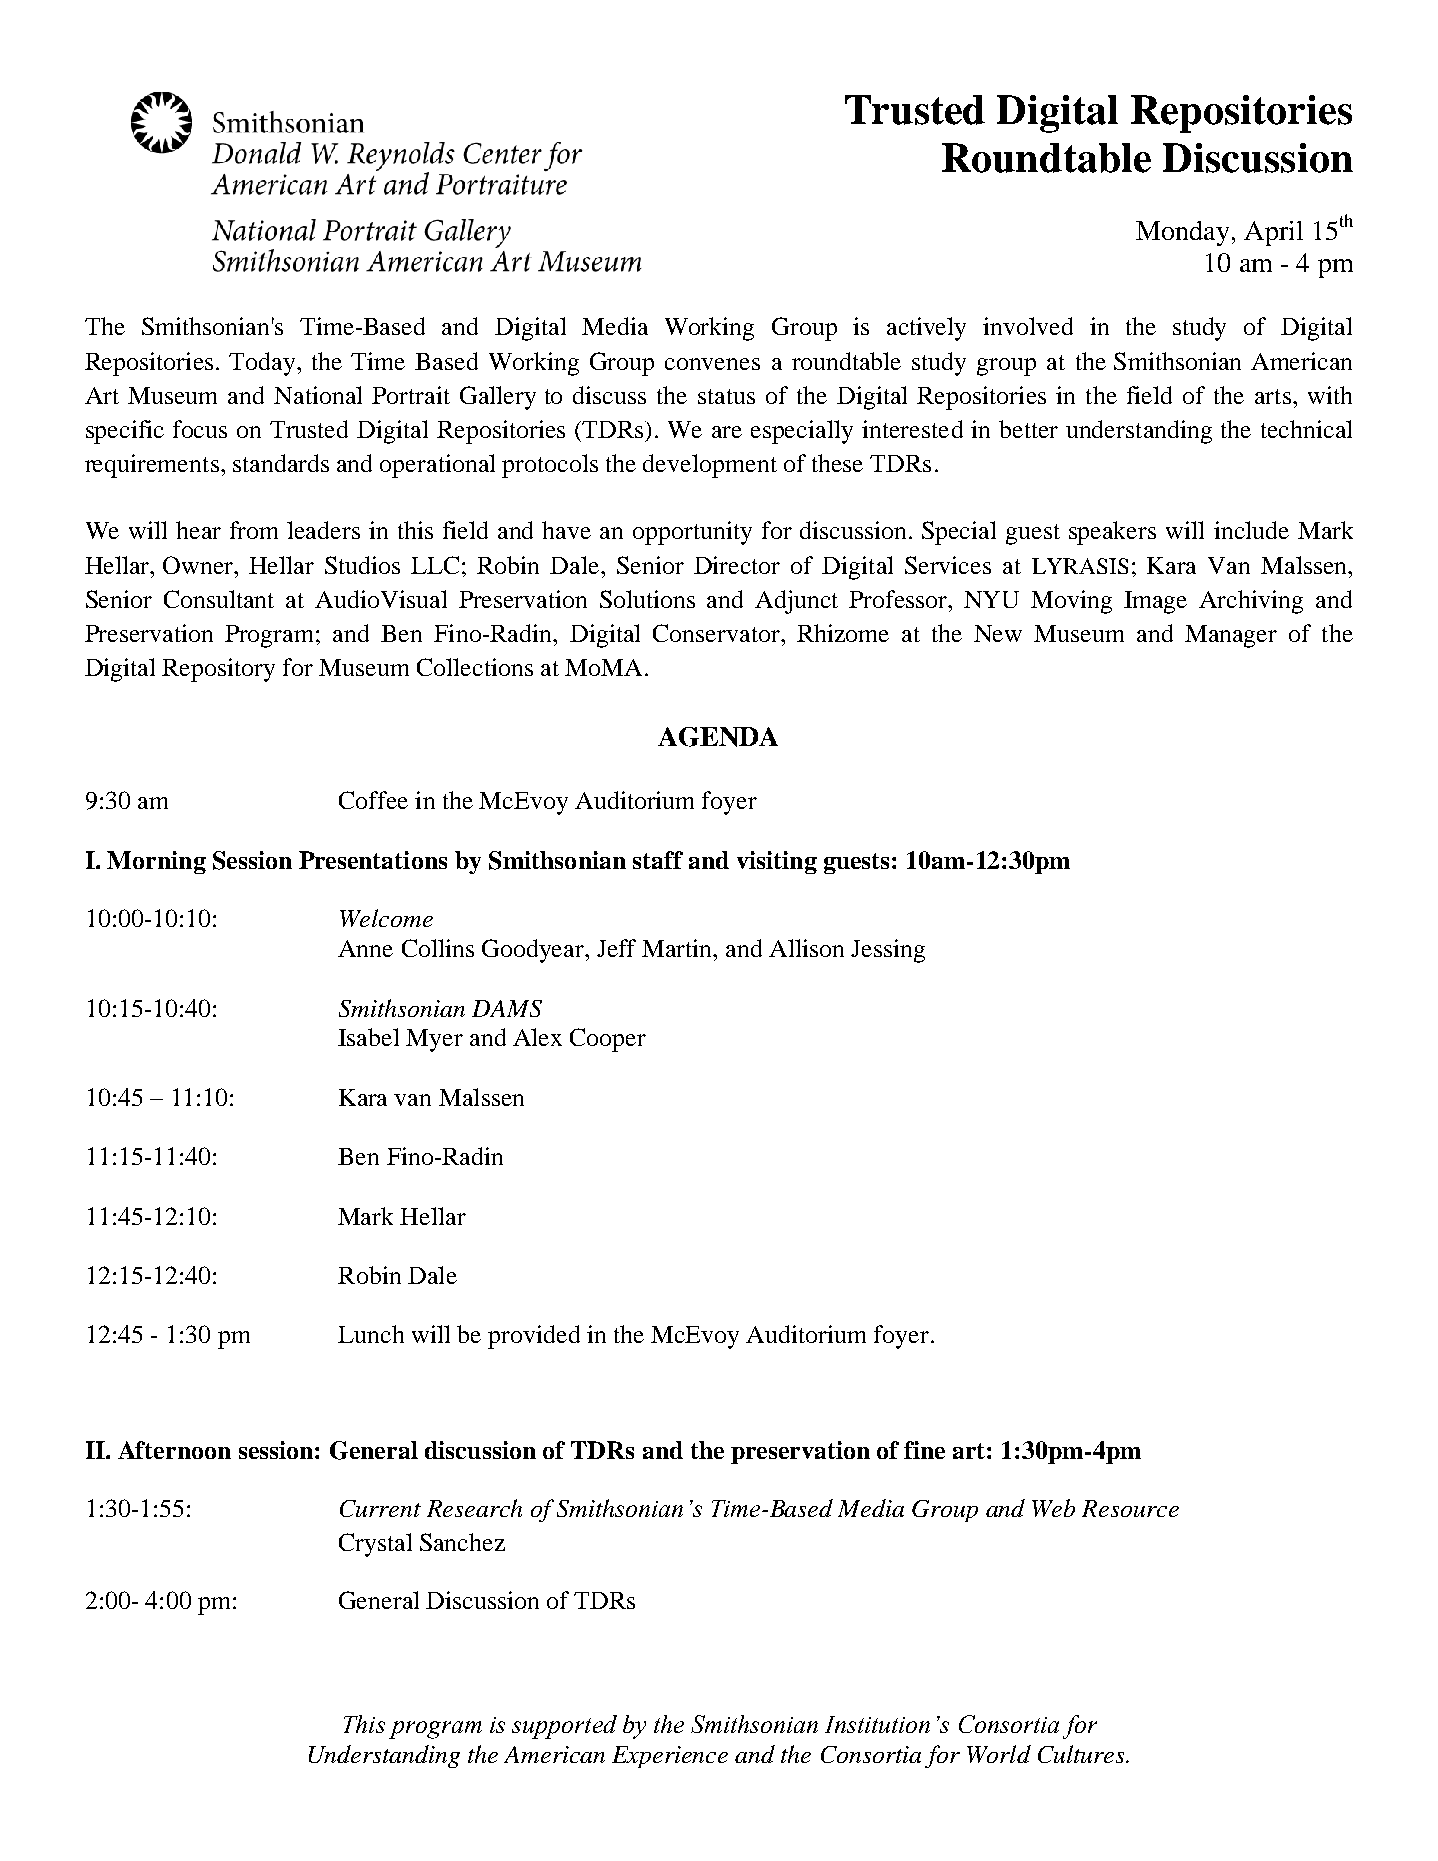  What do you see at coordinates (678, 948) in the screenshot?
I see `Martin` at bounding box center [678, 948].
